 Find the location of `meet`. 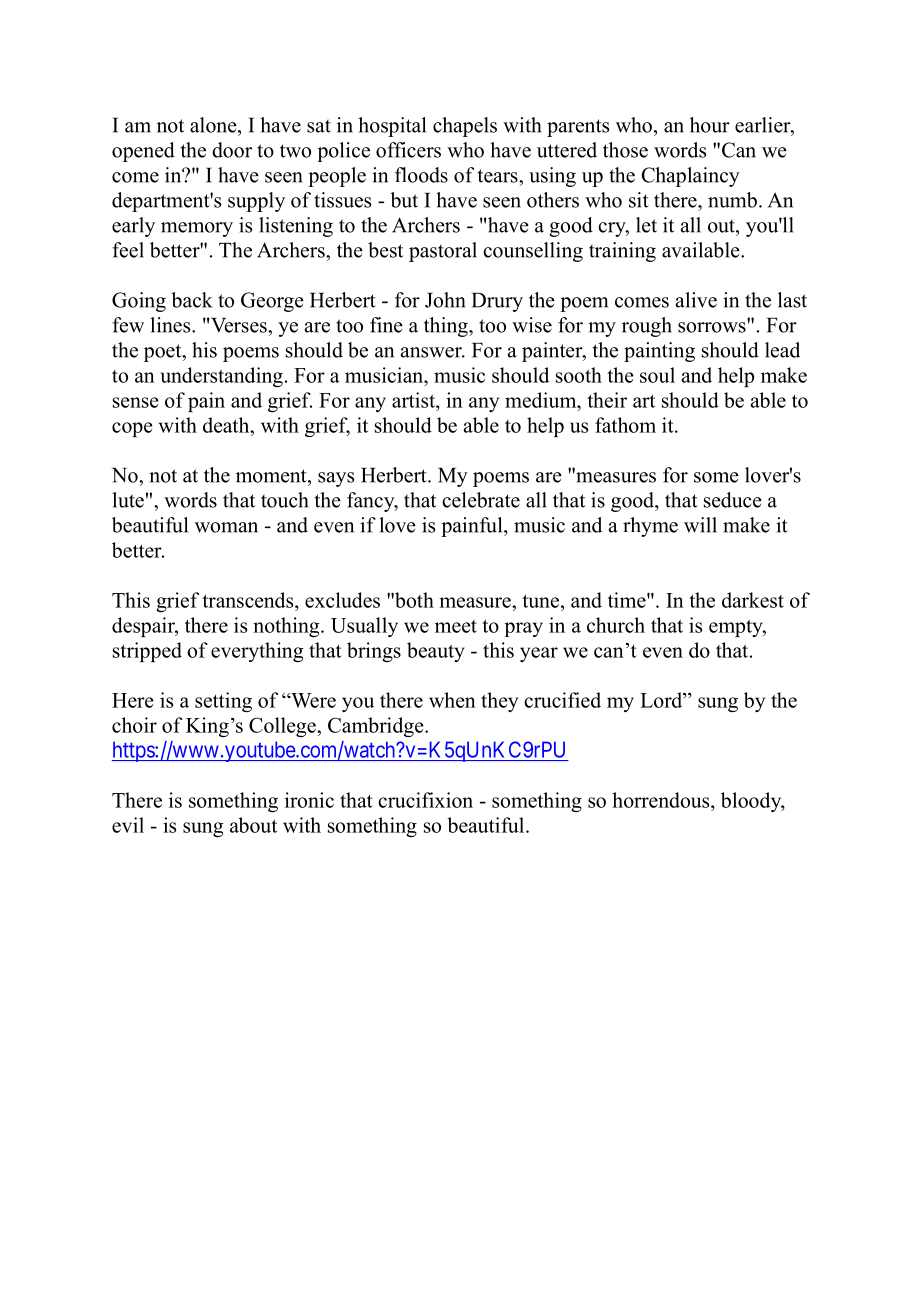

meet is located at coordinates (456, 626).
